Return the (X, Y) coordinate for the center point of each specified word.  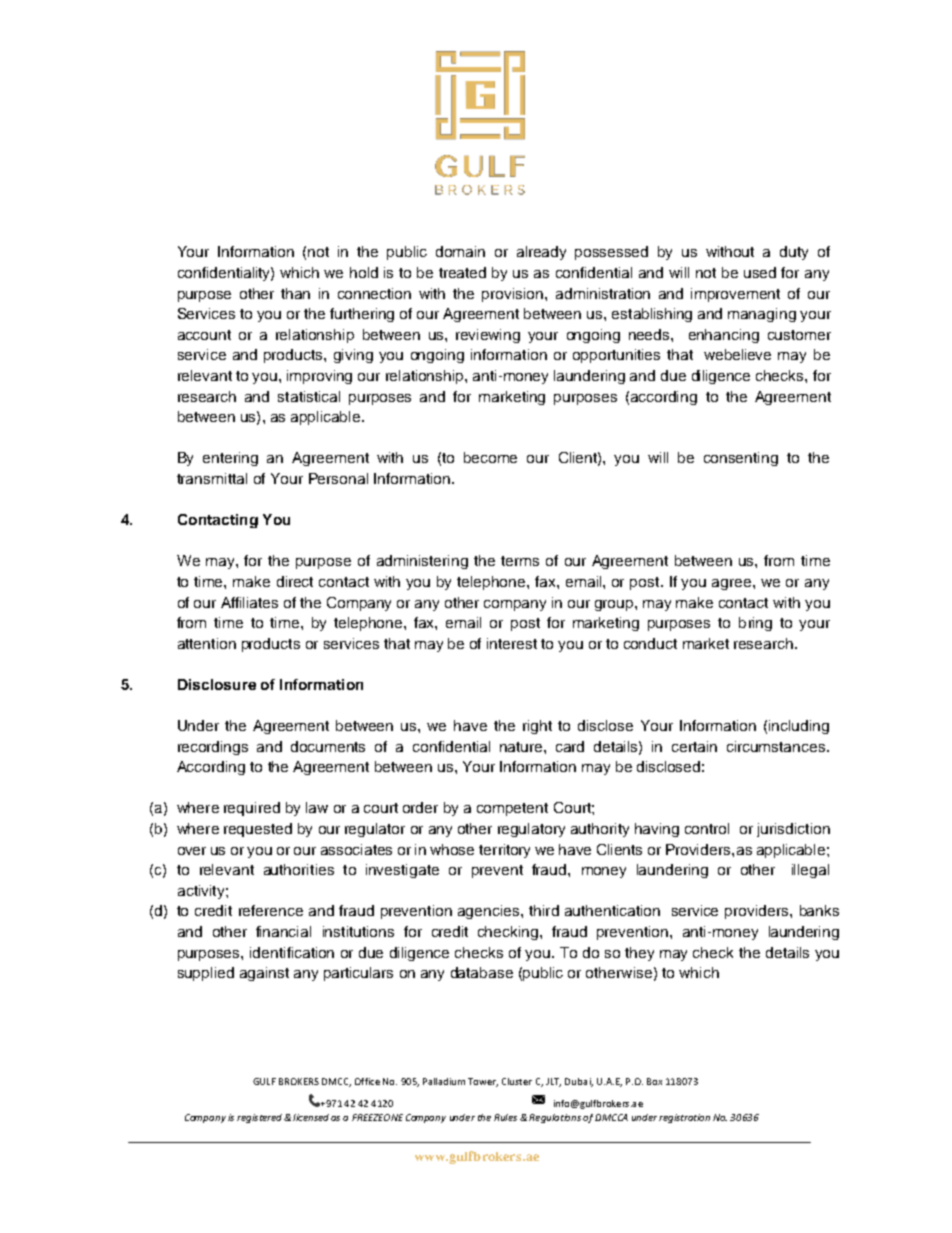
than (295, 293)
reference (271, 910)
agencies (490, 912)
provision (514, 295)
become (490, 457)
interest (512, 643)
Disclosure (217, 684)
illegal (810, 871)
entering (230, 459)
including (799, 727)
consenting (741, 459)
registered (259, 1118)
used (760, 272)
